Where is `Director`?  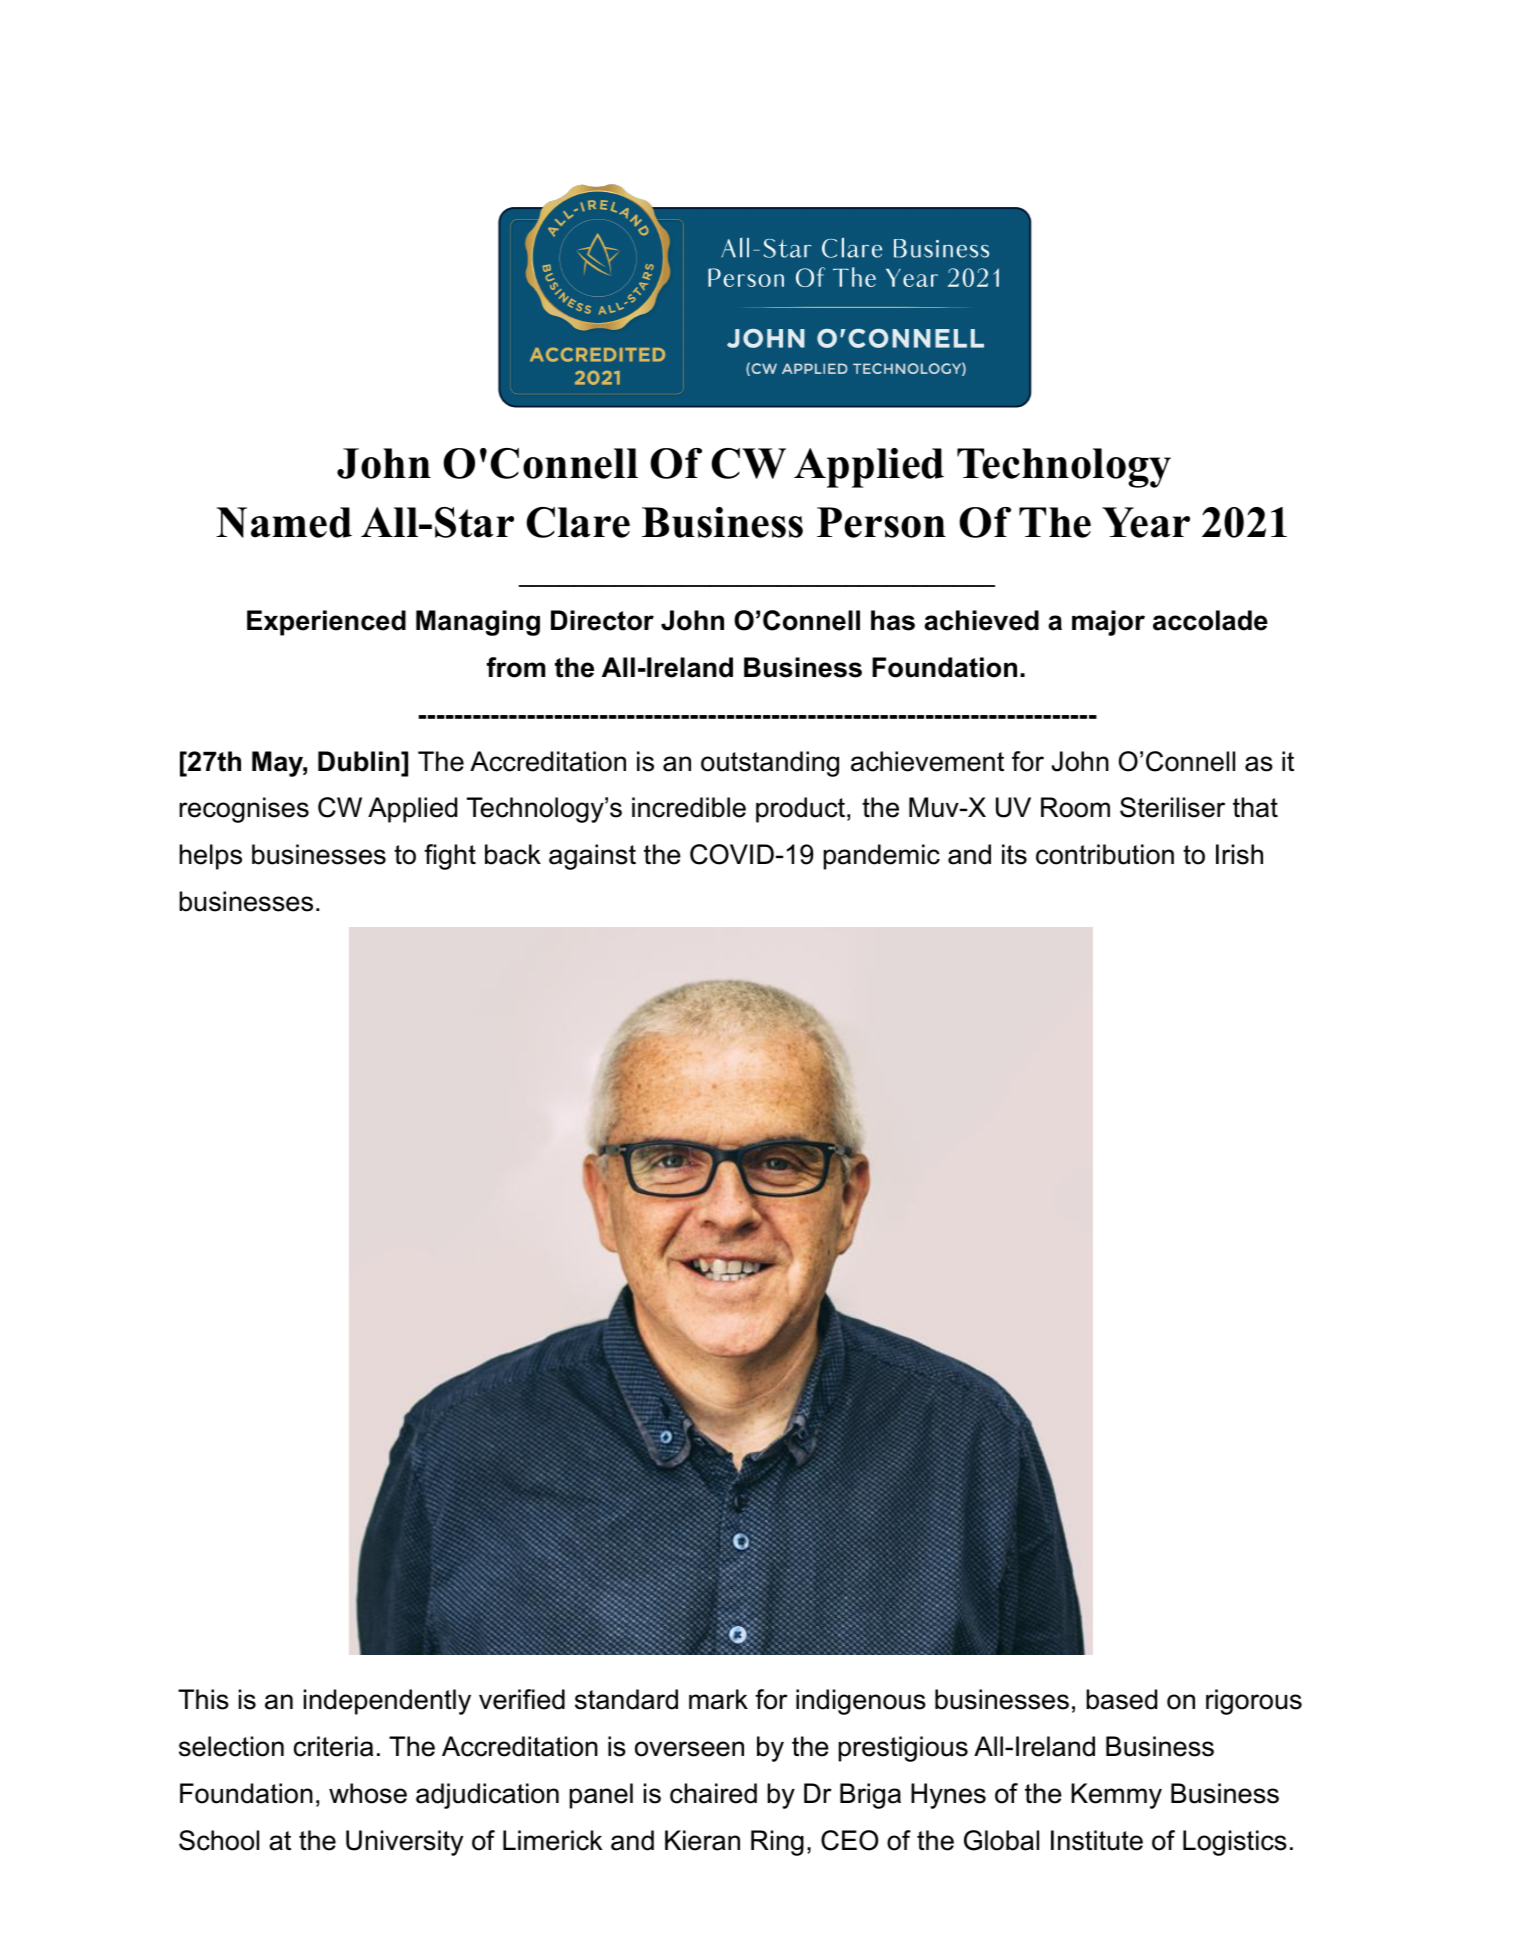 Director is located at coordinates (602, 620).
